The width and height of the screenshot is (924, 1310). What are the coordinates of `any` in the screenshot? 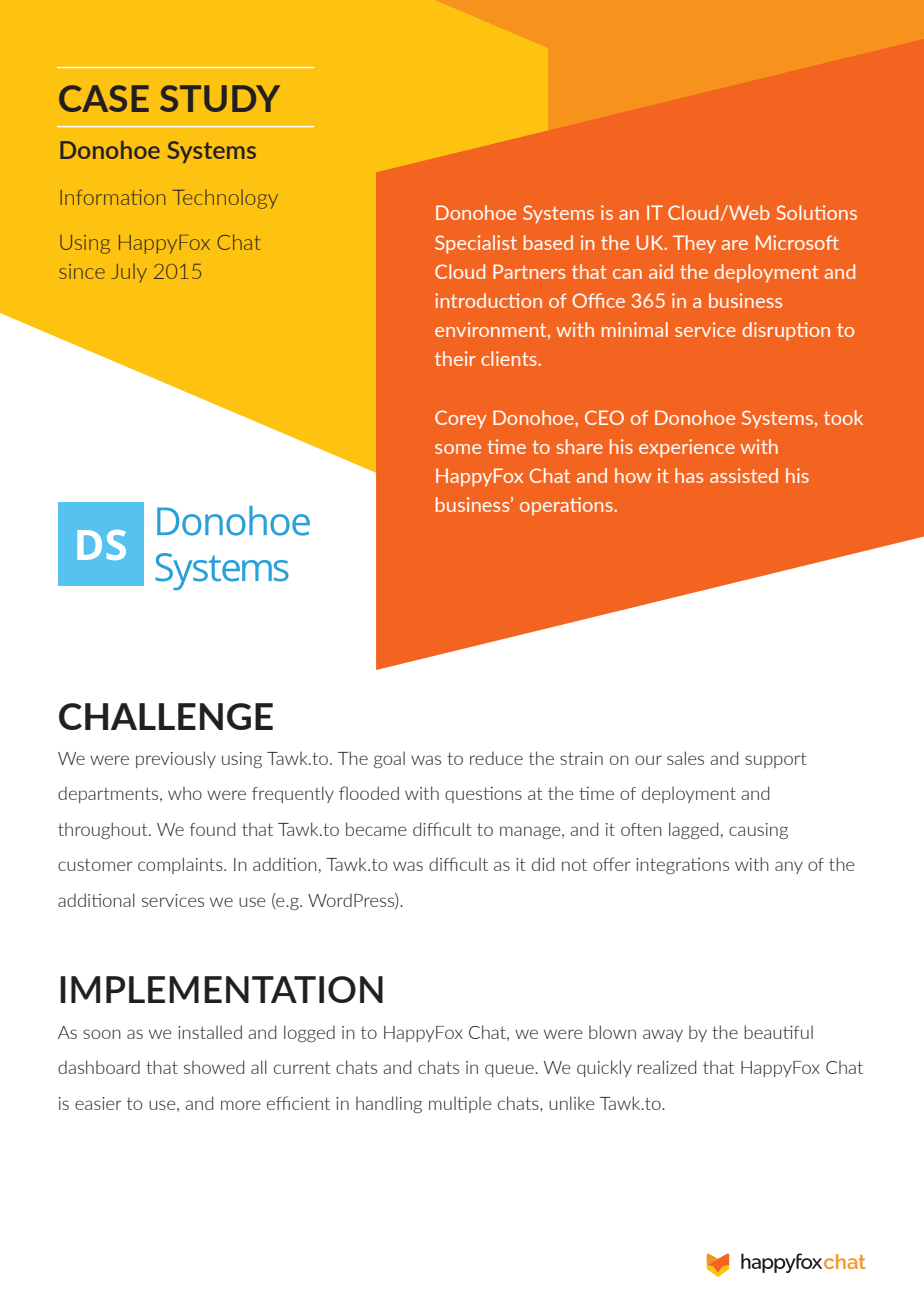 It's located at (789, 867).
